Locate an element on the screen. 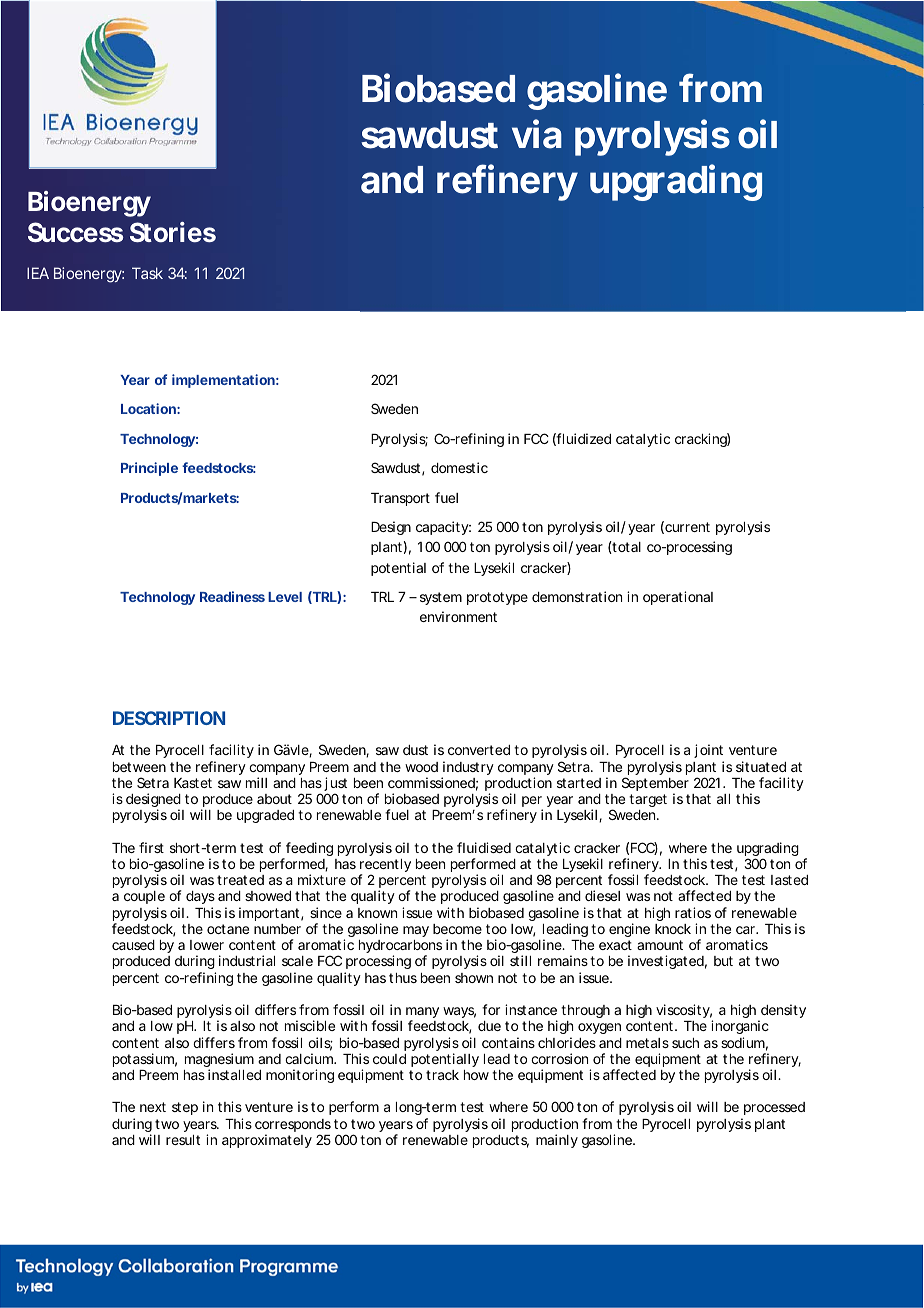 The width and height of the screenshot is (924, 1308). domestic is located at coordinates (459, 467).
